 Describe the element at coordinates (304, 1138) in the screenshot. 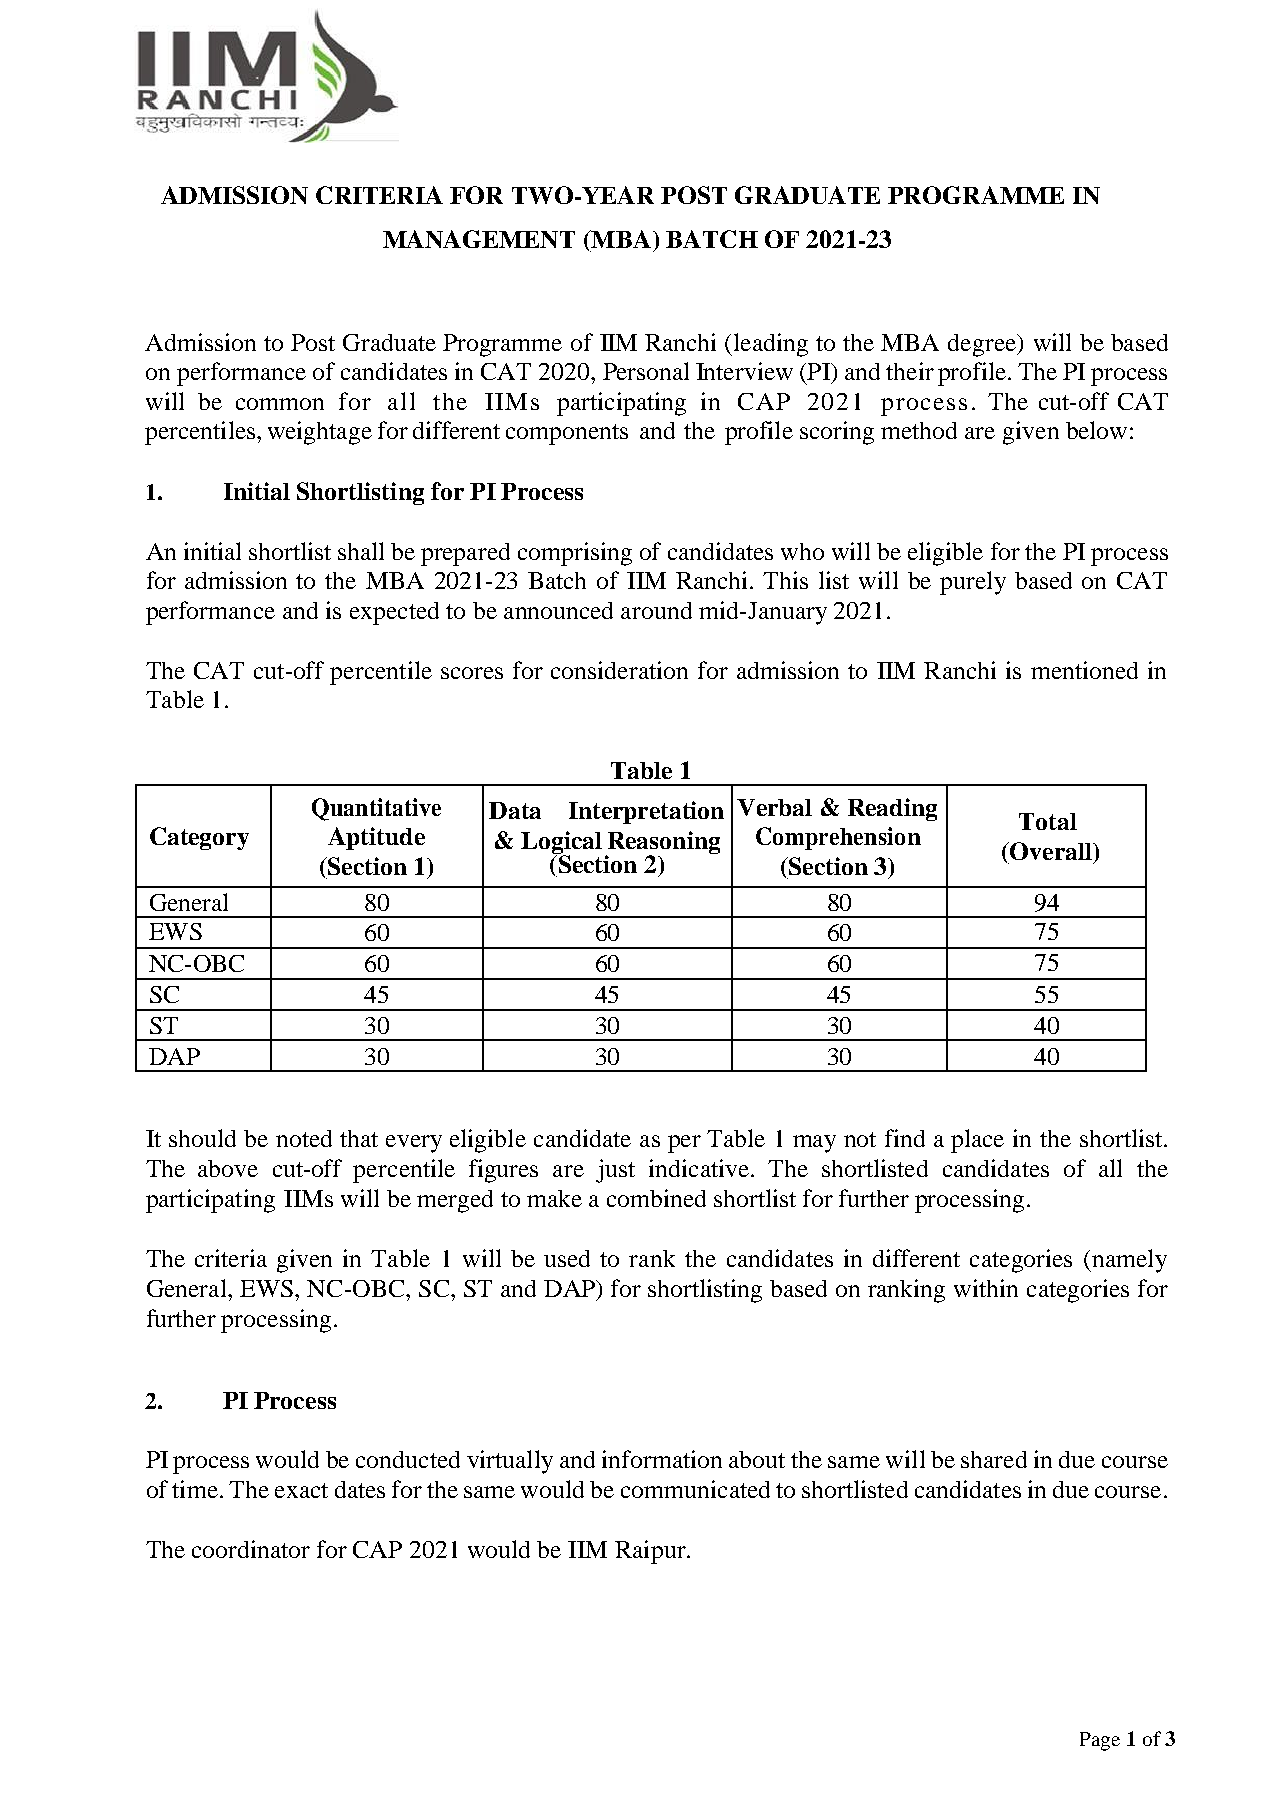

I see `noted` at that location.
